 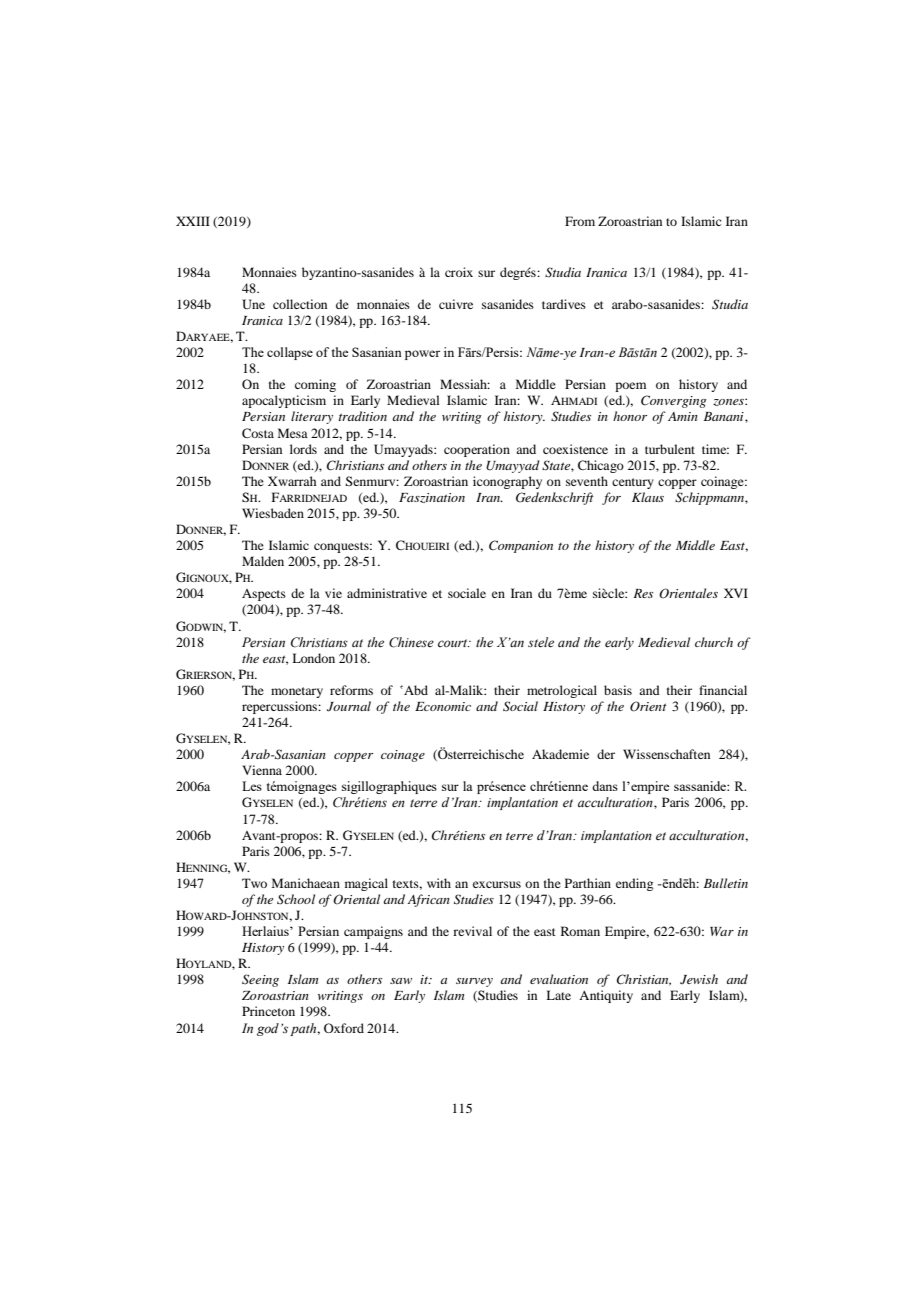 What do you see at coordinates (268, 1011) in the screenshot?
I see `Princeton` at bounding box center [268, 1011].
